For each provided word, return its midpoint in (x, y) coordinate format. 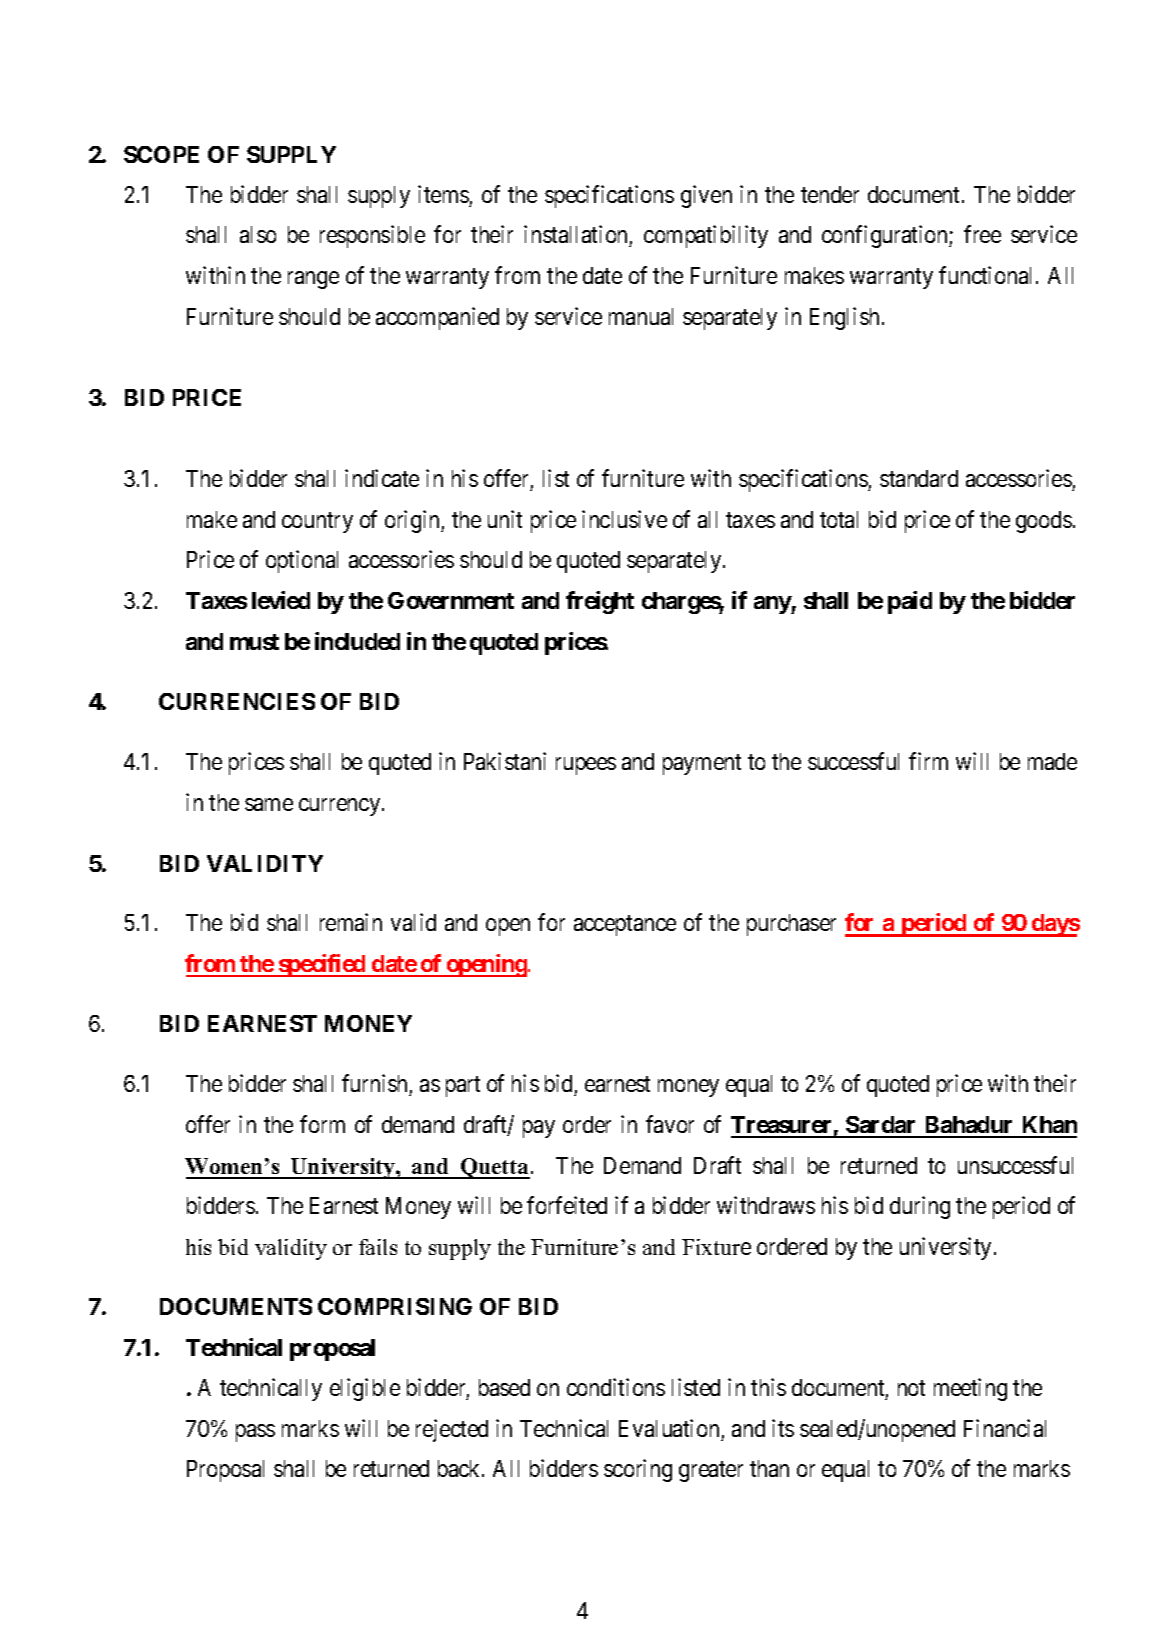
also (258, 234)
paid (910, 602)
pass (255, 1433)
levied (281, 600)
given (706, 196)
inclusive (624, 519)
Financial (1005, 1428)
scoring (638, 1470)
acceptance (625, 926)
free (982, 234)
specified (322, 965)
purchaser (791, 925)
